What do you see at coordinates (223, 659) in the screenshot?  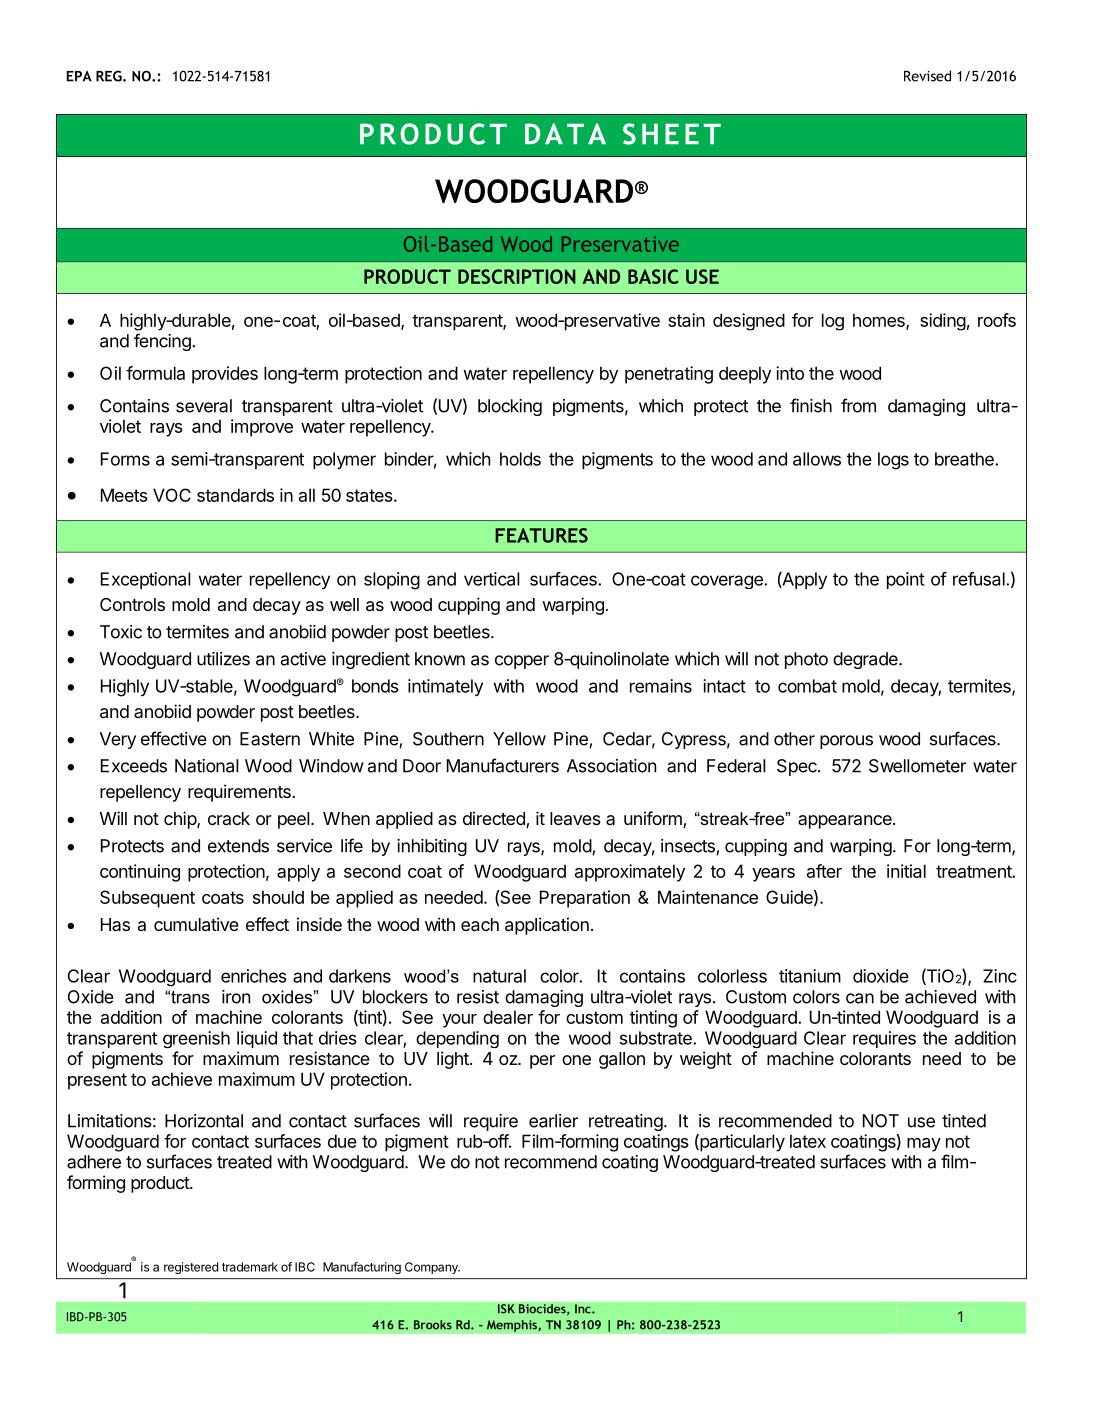 I see `utilizes` at bounding box center [223, 659].
